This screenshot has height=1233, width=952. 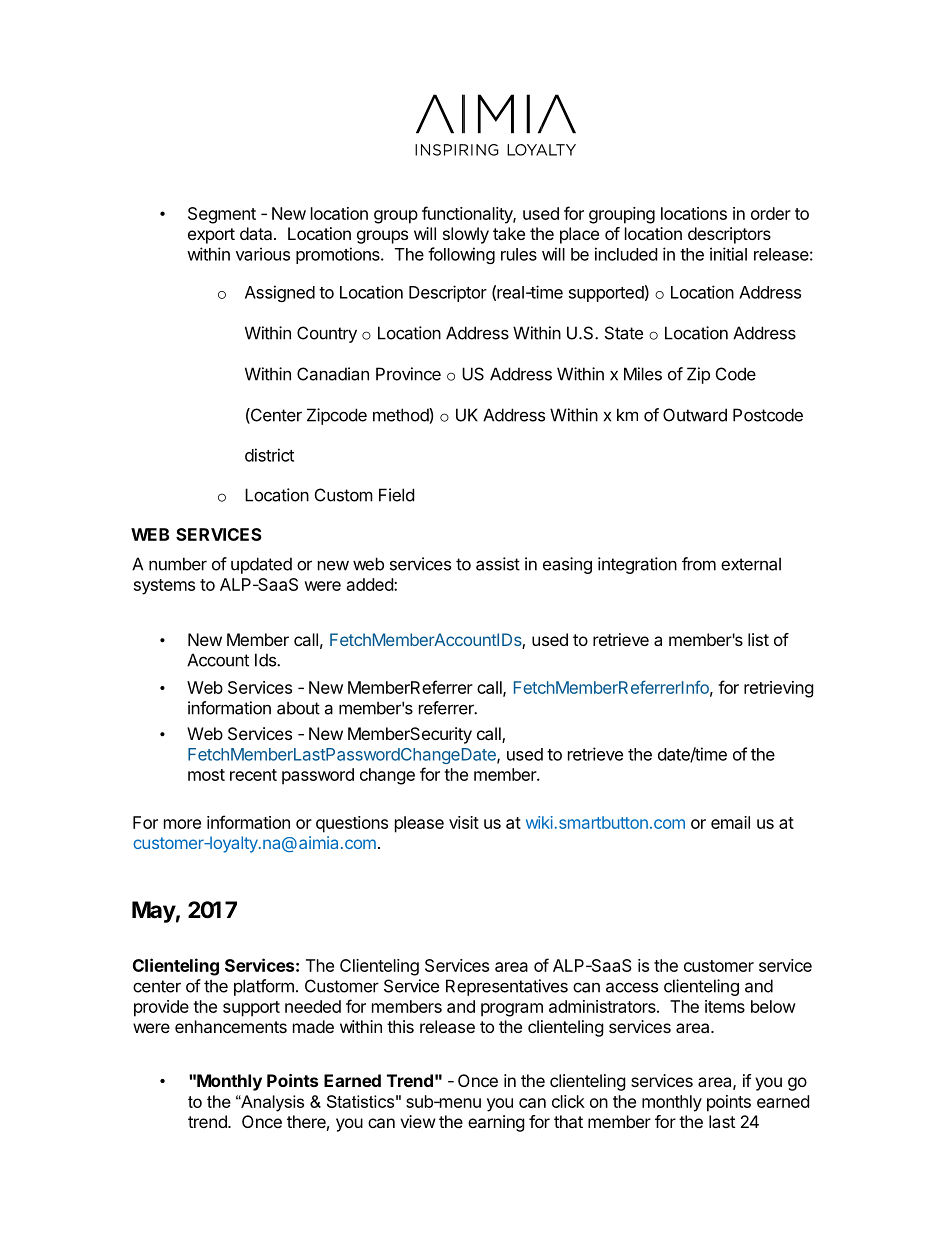 What do you see at coordinates (498, 564) in the screenshot?
I see `assist` at bounding box center [498, 564].
